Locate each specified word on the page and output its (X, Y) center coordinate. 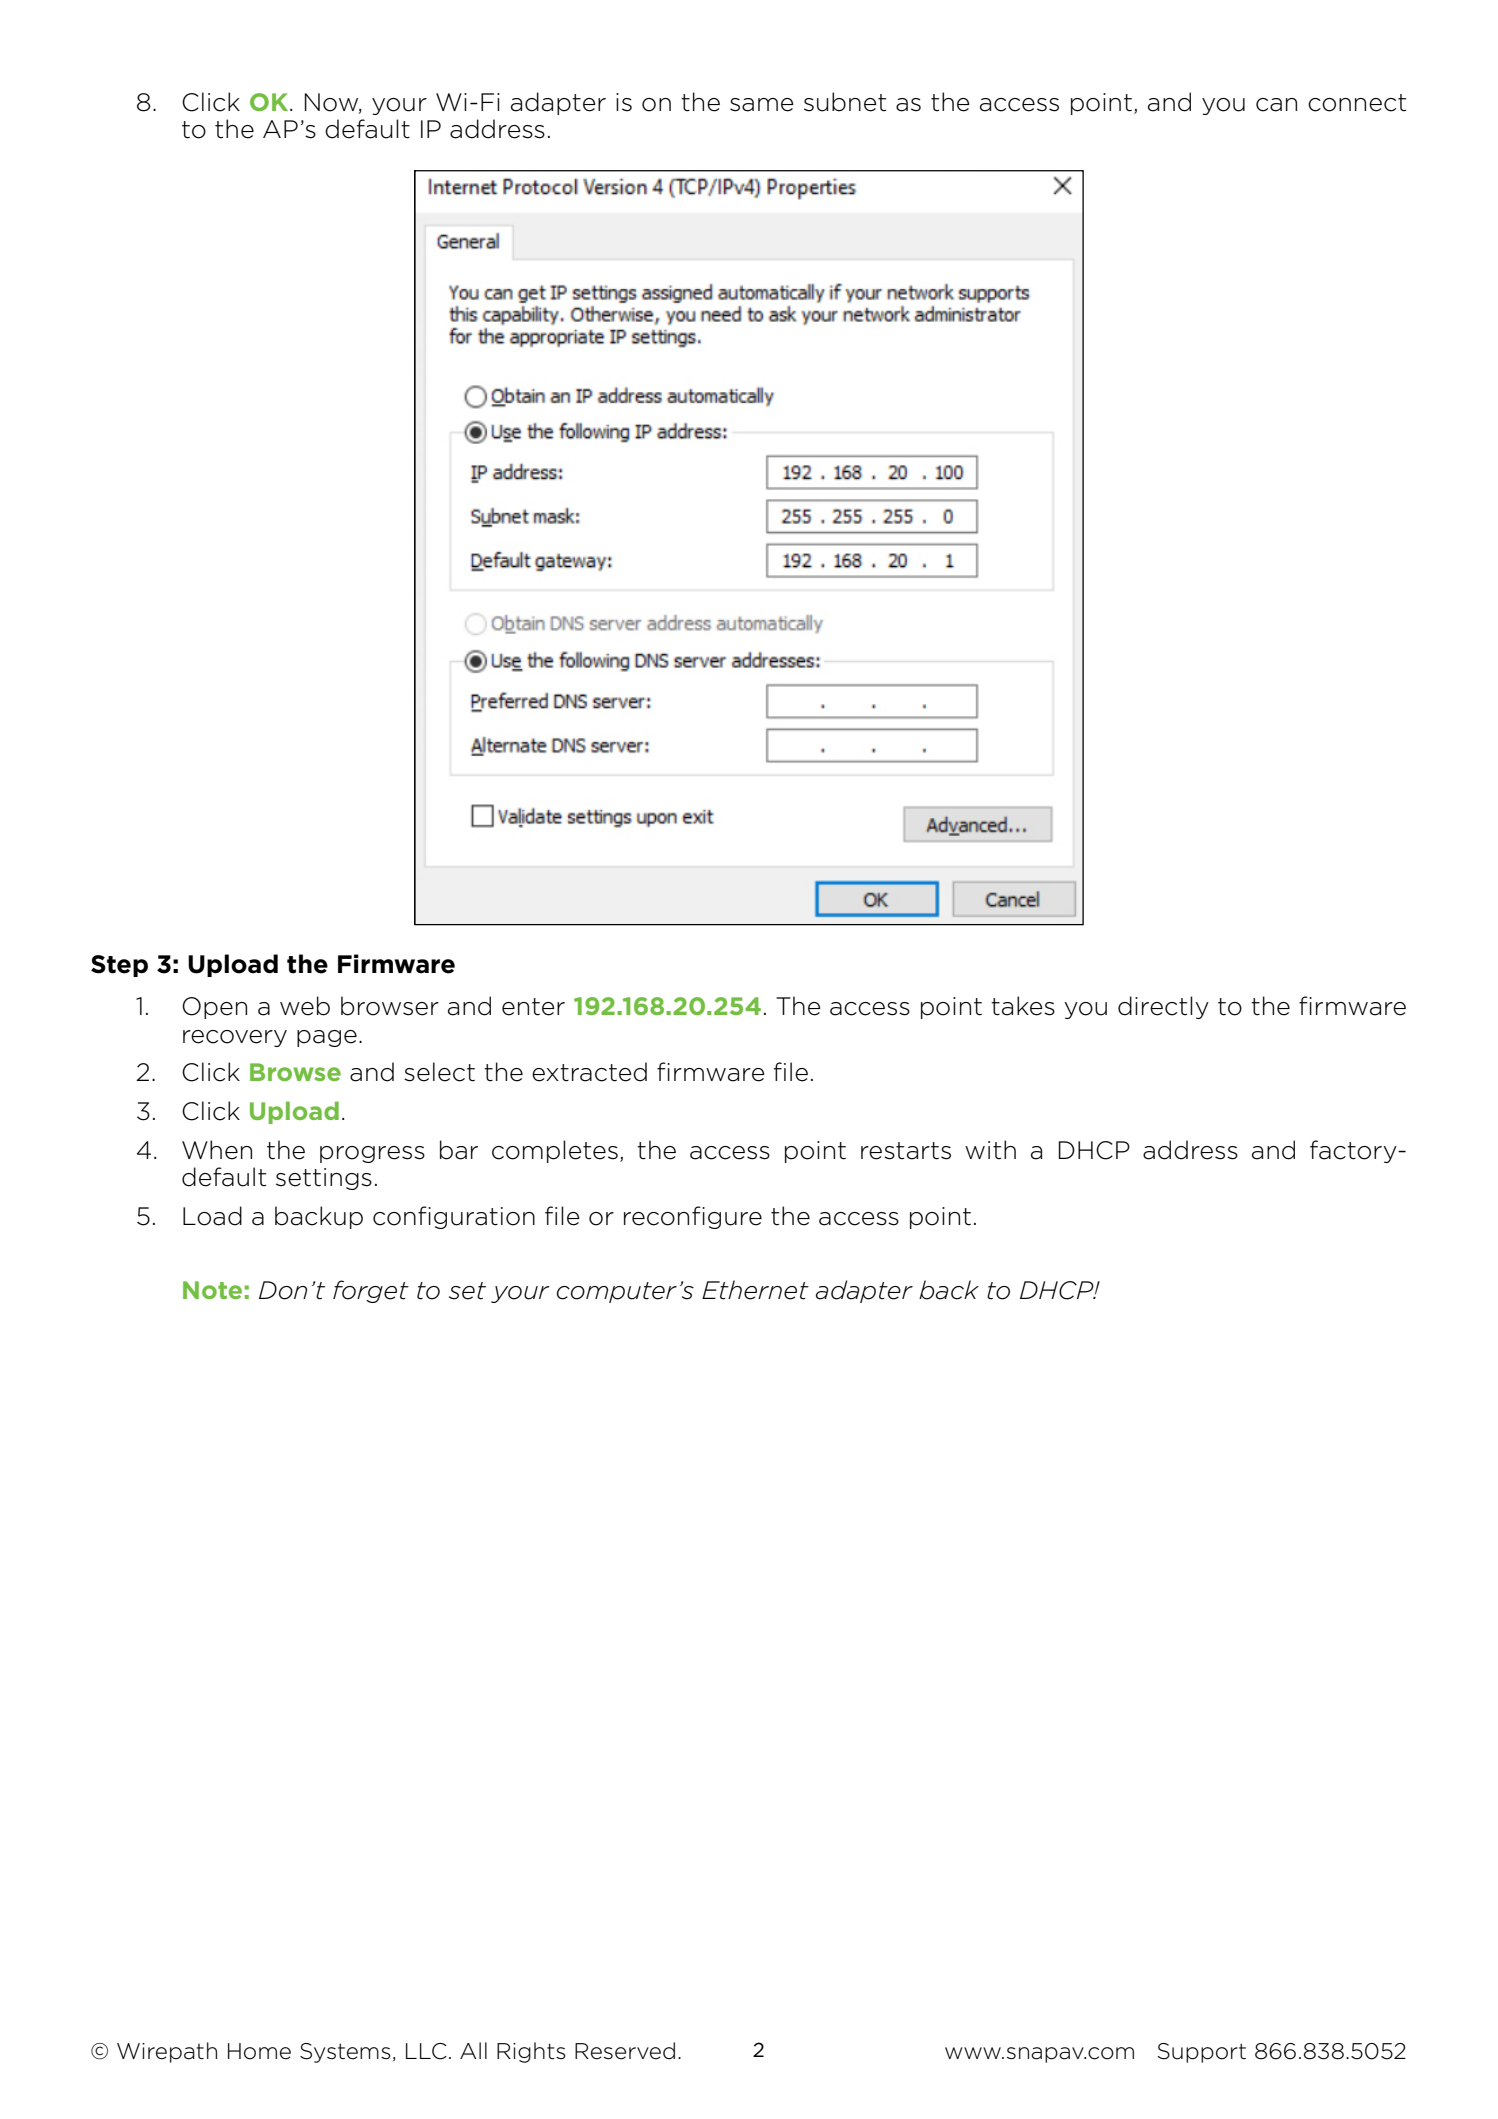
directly (1163, 1007)
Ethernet (755, 1290)
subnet (845, 102)
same (762, 105)
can (1276, 105)
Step (119, 966)
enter (533, 1007)
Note (212, 1290)
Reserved (625, 2051)
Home (259, 2051)
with (990, 1150)
